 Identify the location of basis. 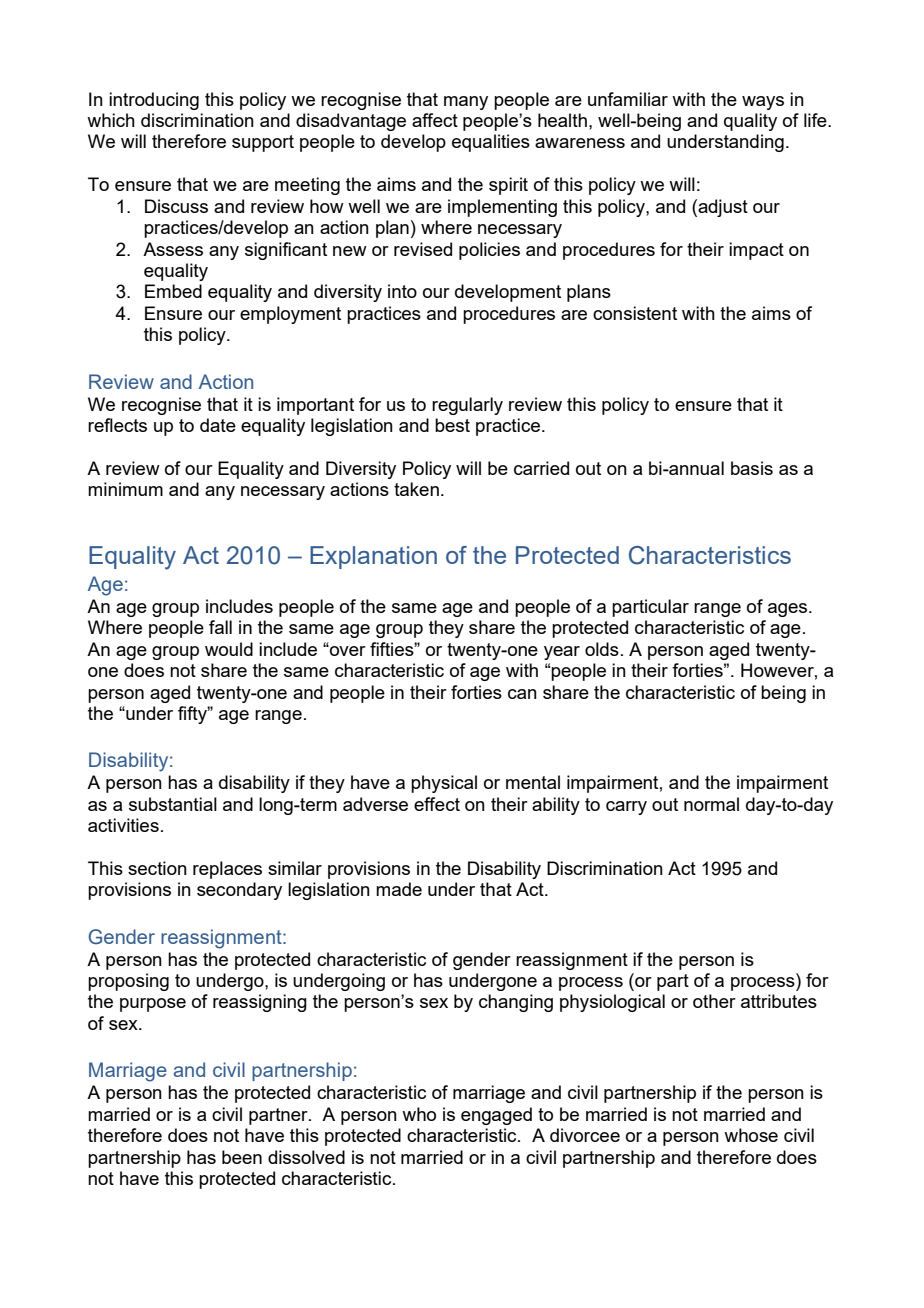
(752, 468).
